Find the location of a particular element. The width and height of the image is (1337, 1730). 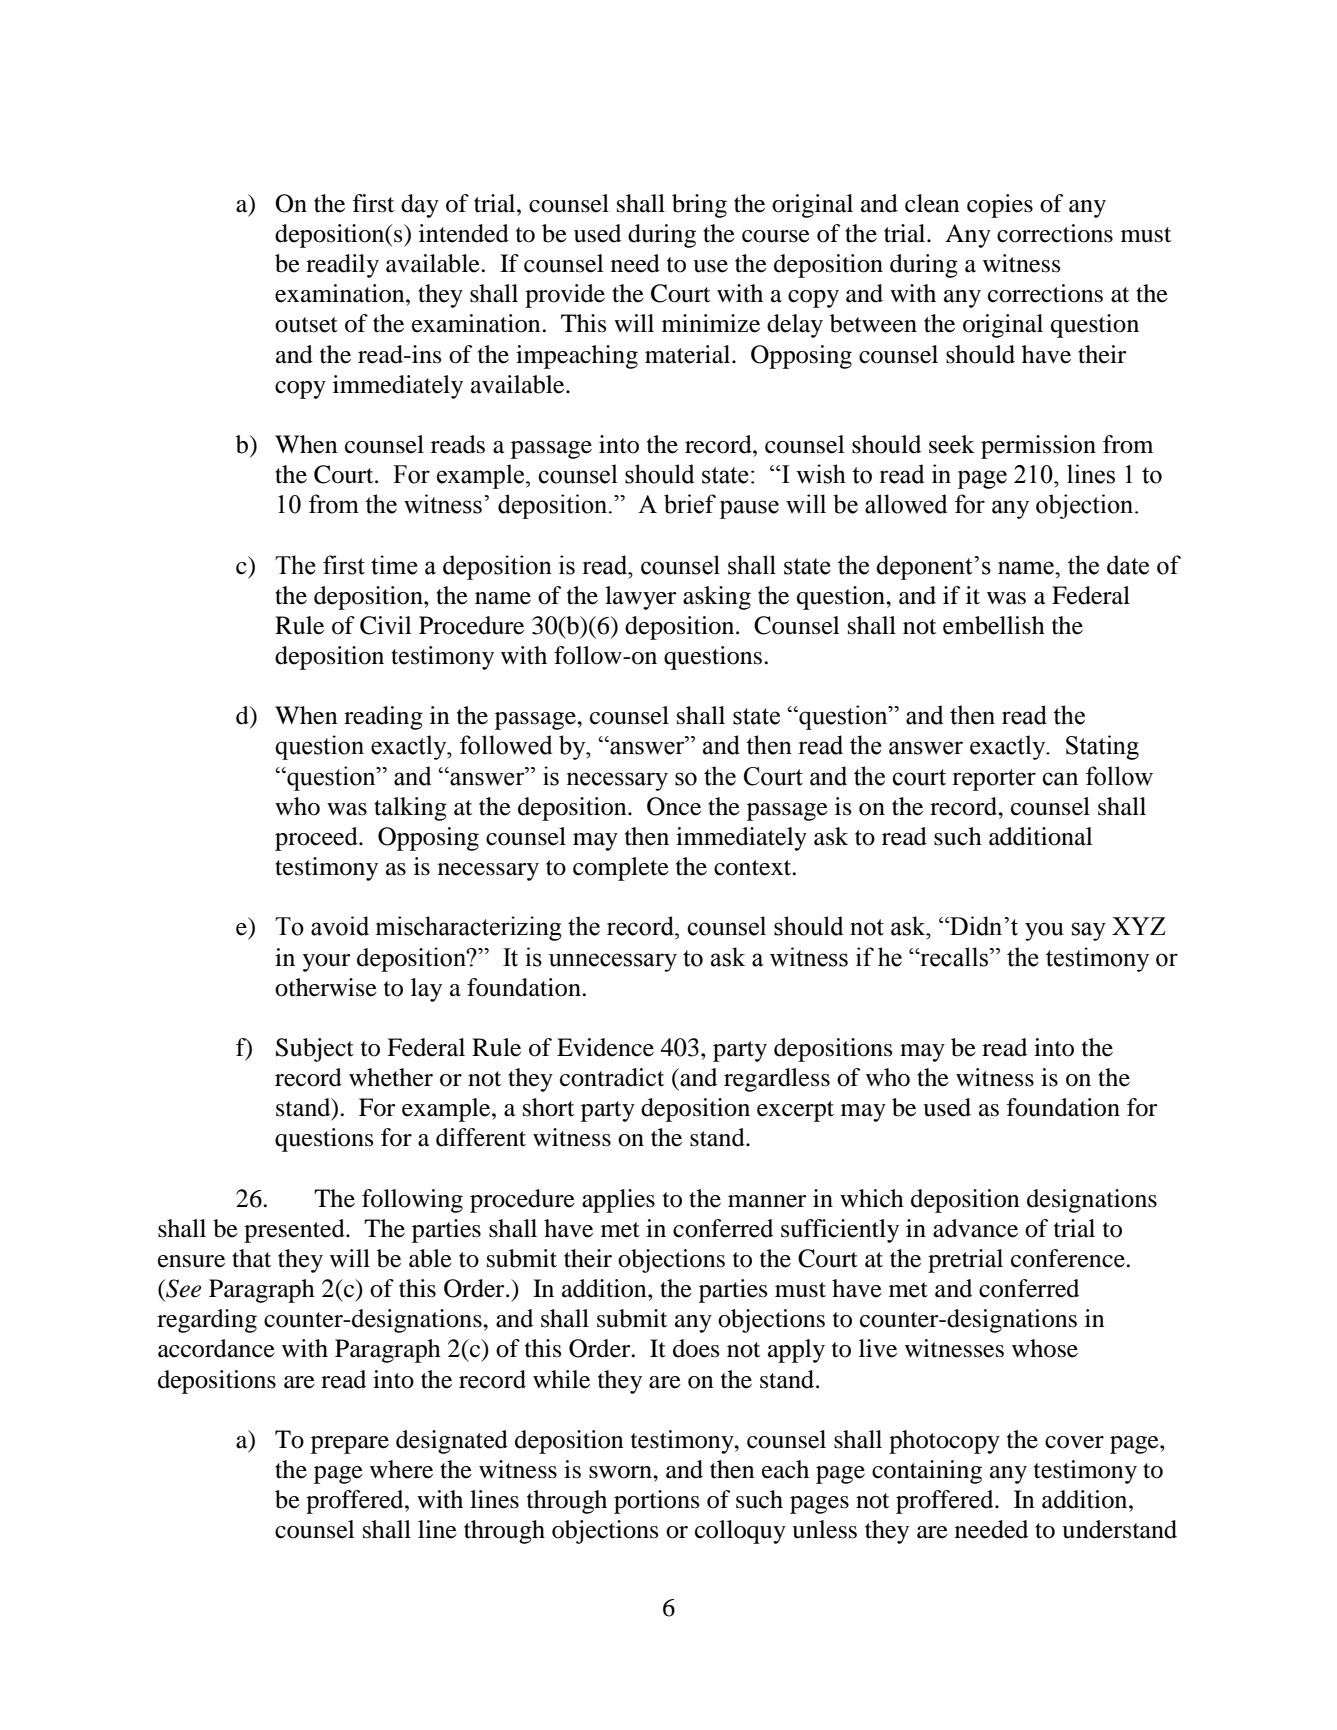

contradict is located at coordinates (612, 1077).
